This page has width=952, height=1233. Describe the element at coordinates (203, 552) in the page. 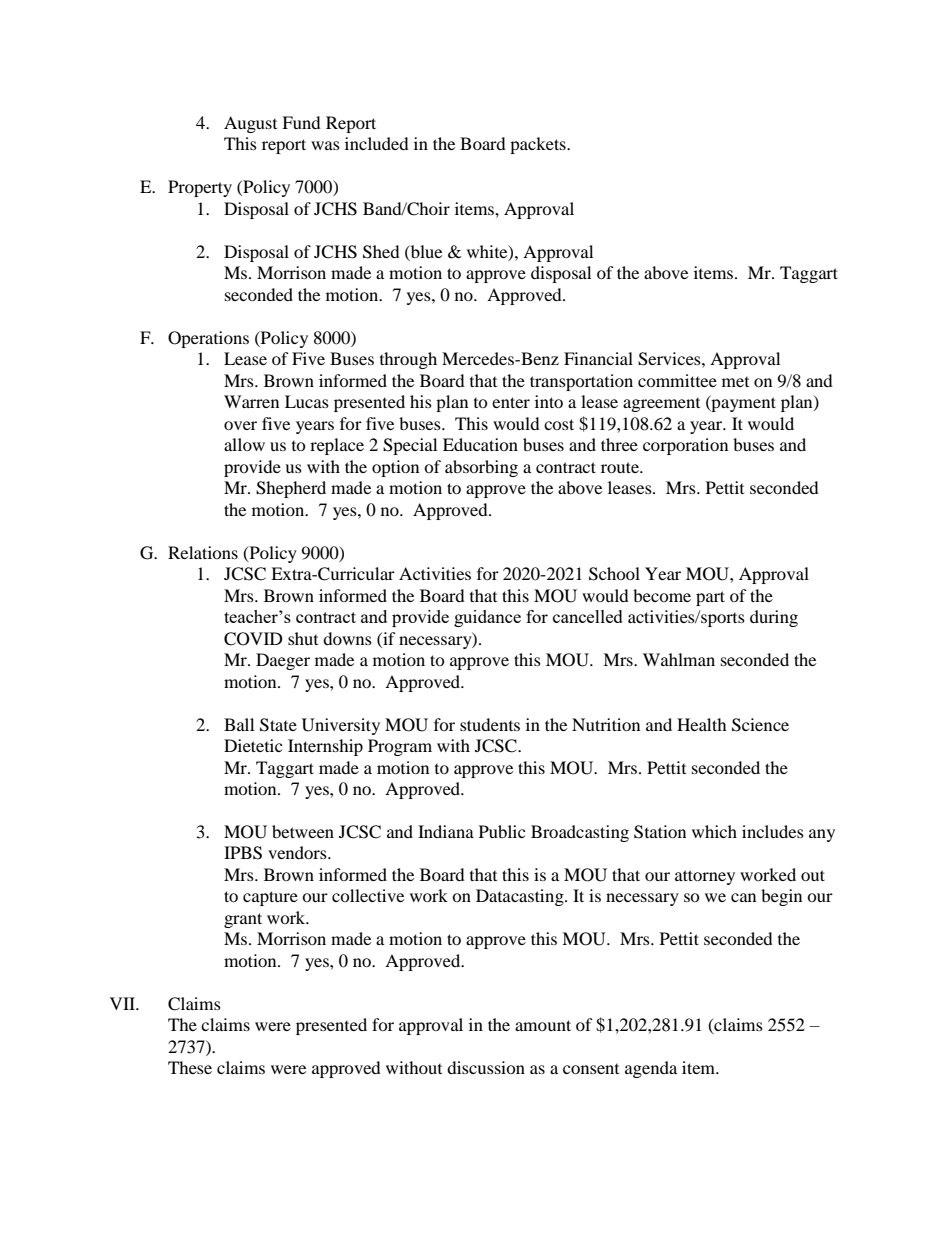

I see `Relations` at that location.
